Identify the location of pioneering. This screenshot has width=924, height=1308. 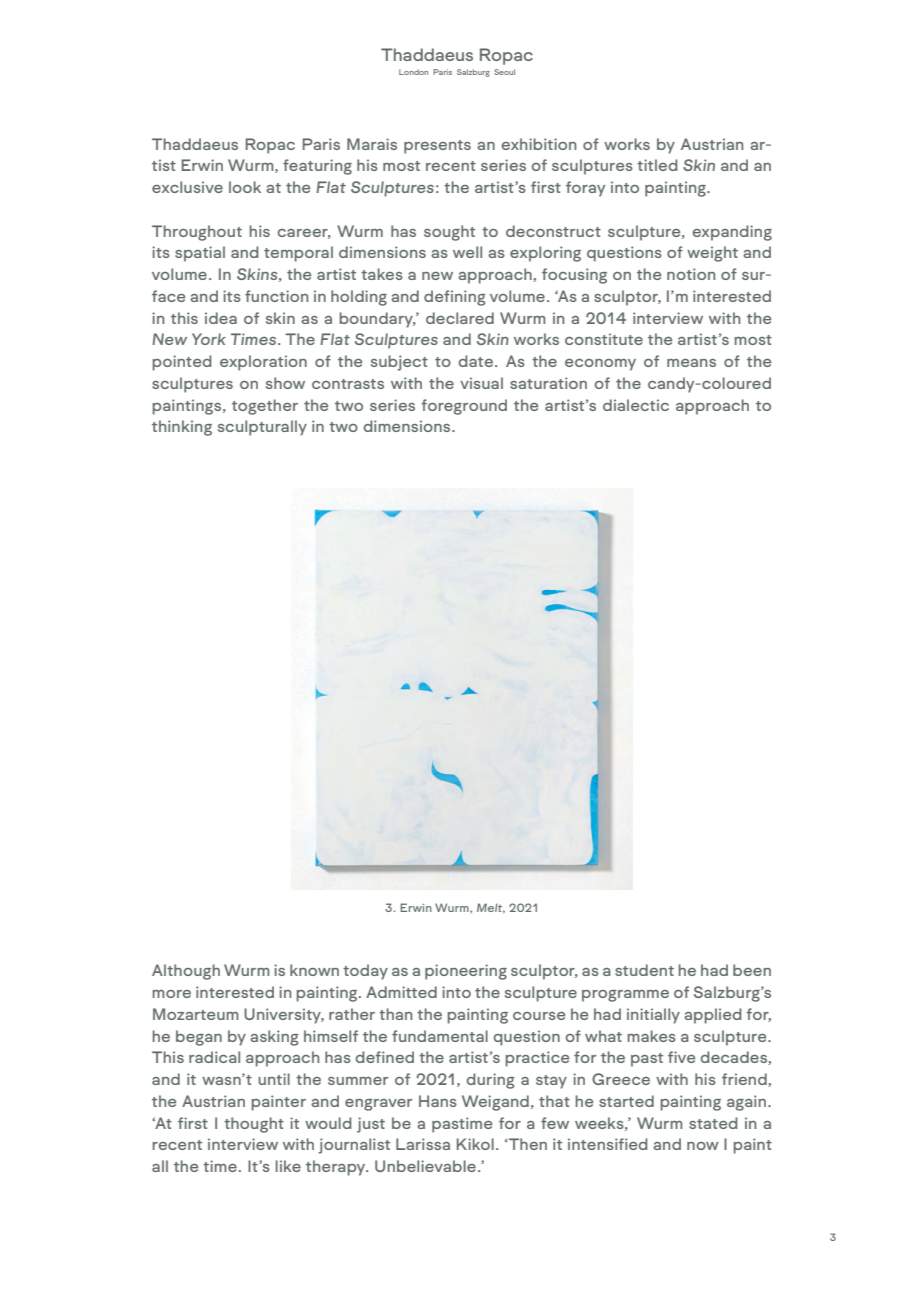
(466, 972).
